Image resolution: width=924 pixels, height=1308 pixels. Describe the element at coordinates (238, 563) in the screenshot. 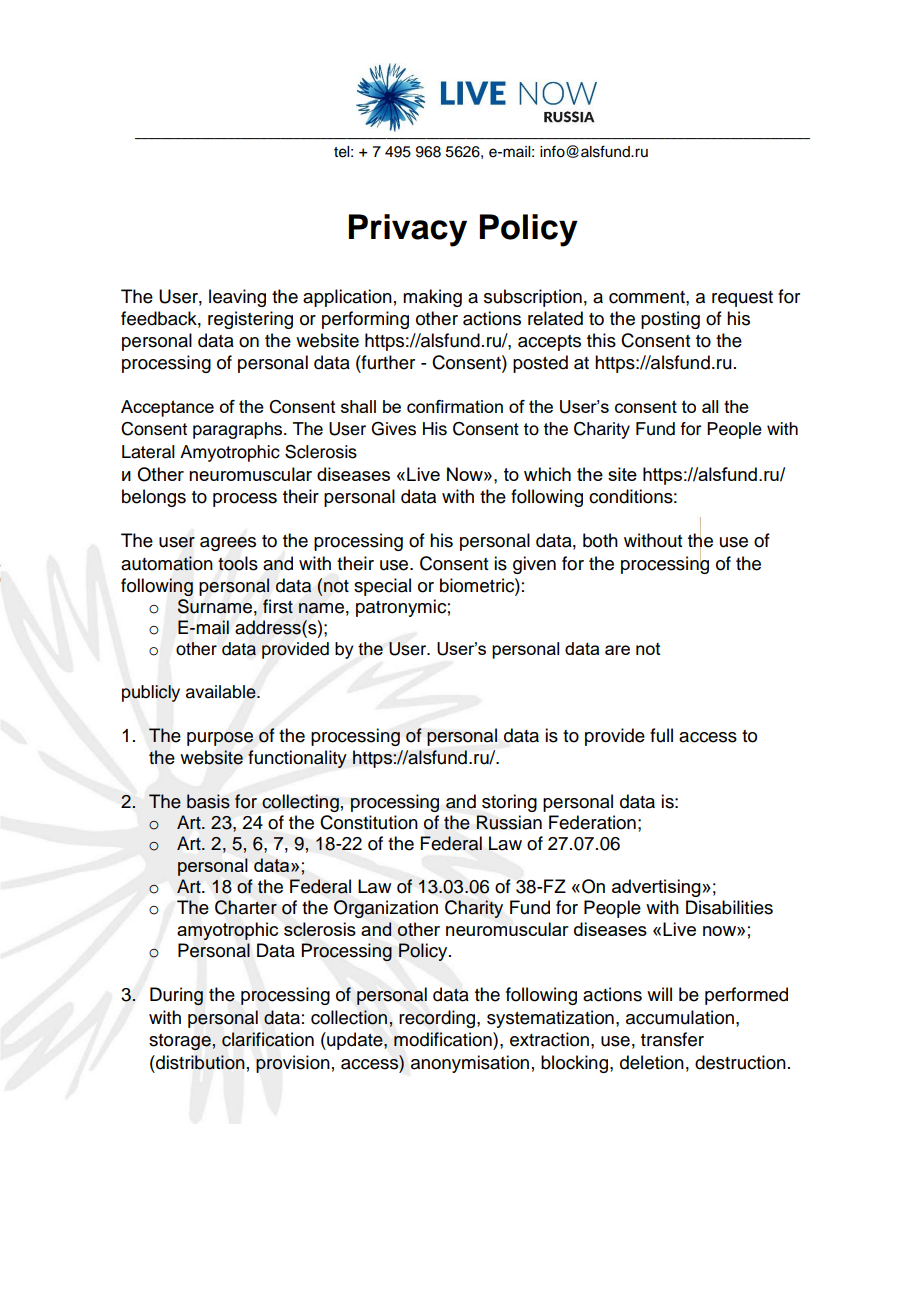

I see `tools` at that location.
